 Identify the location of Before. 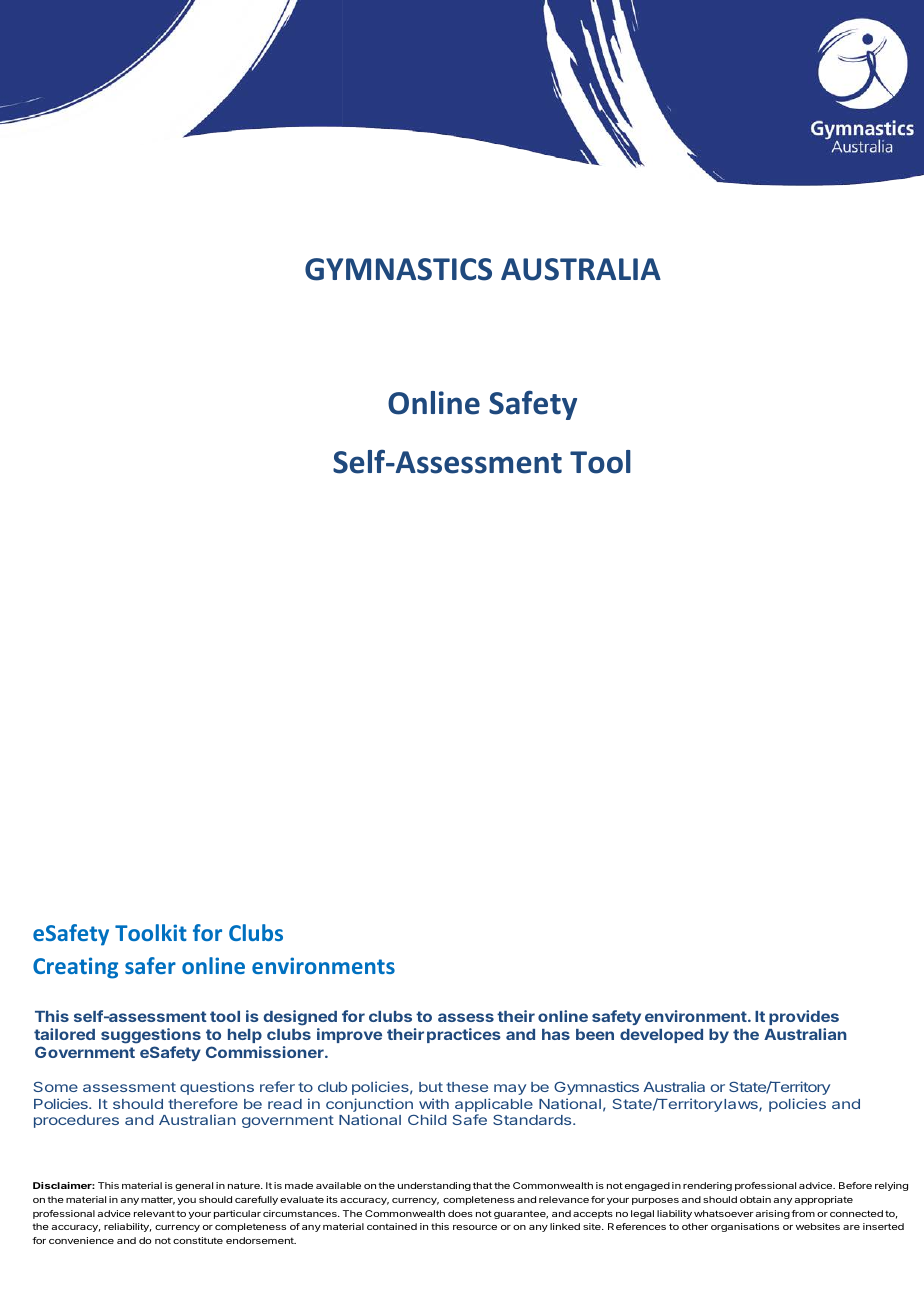
(855, 1185).
